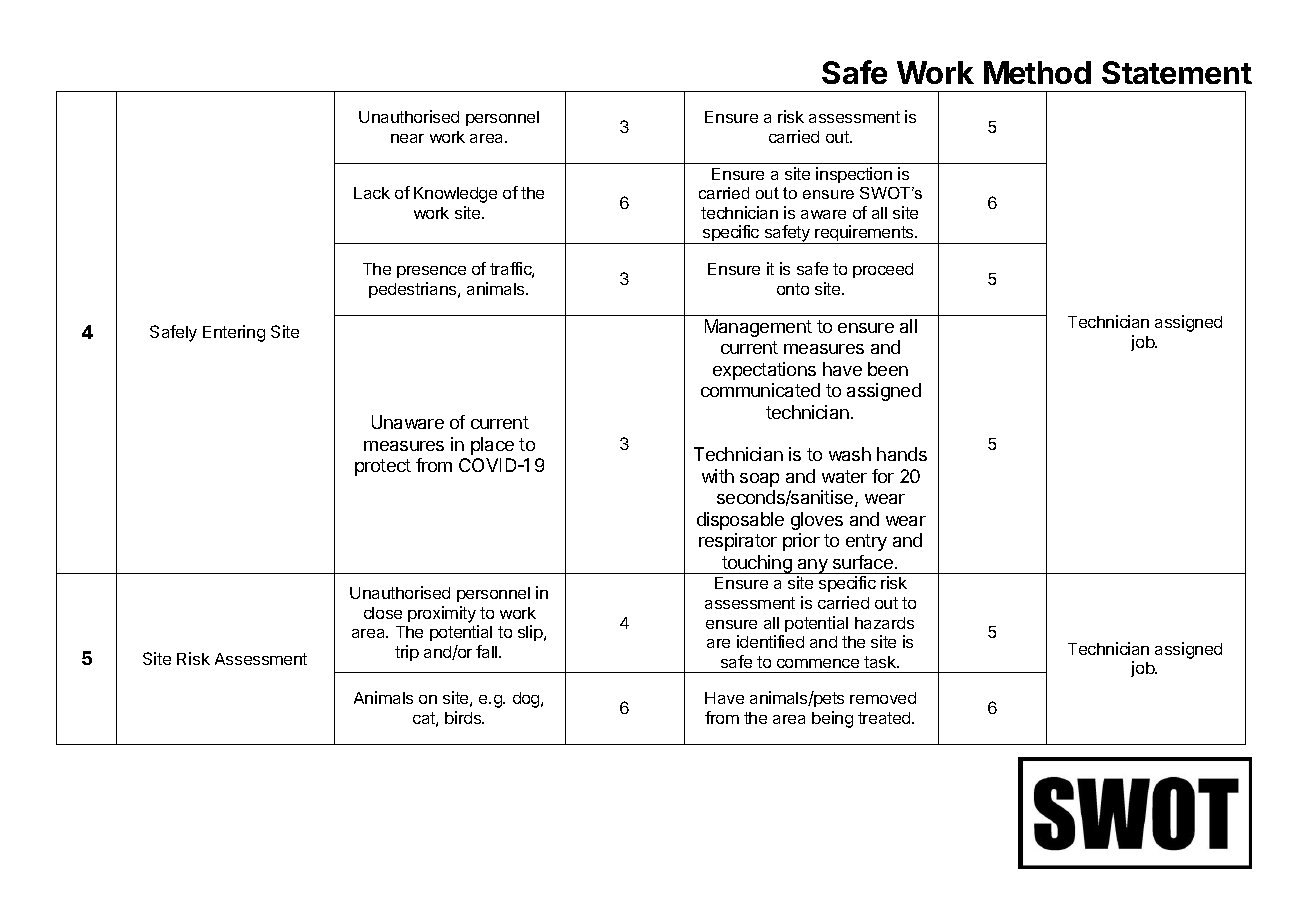 This screenshot has height=924, width=1307. What do you see at coordinates (1037, 72) in the screenshot?
I see `Method` at bounding box center [1037, 72].
